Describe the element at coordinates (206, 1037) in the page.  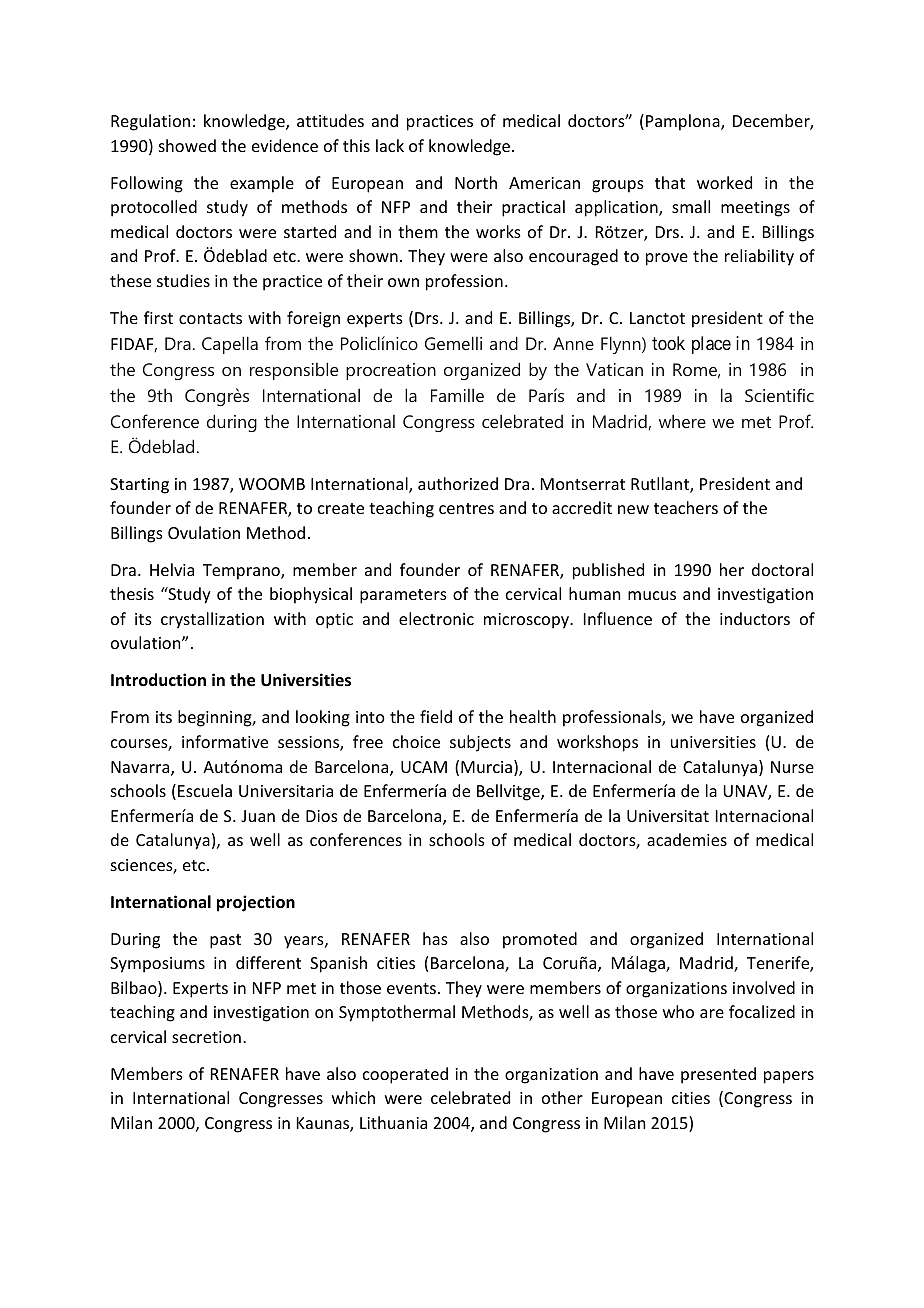
I see `secretion` at that location.
